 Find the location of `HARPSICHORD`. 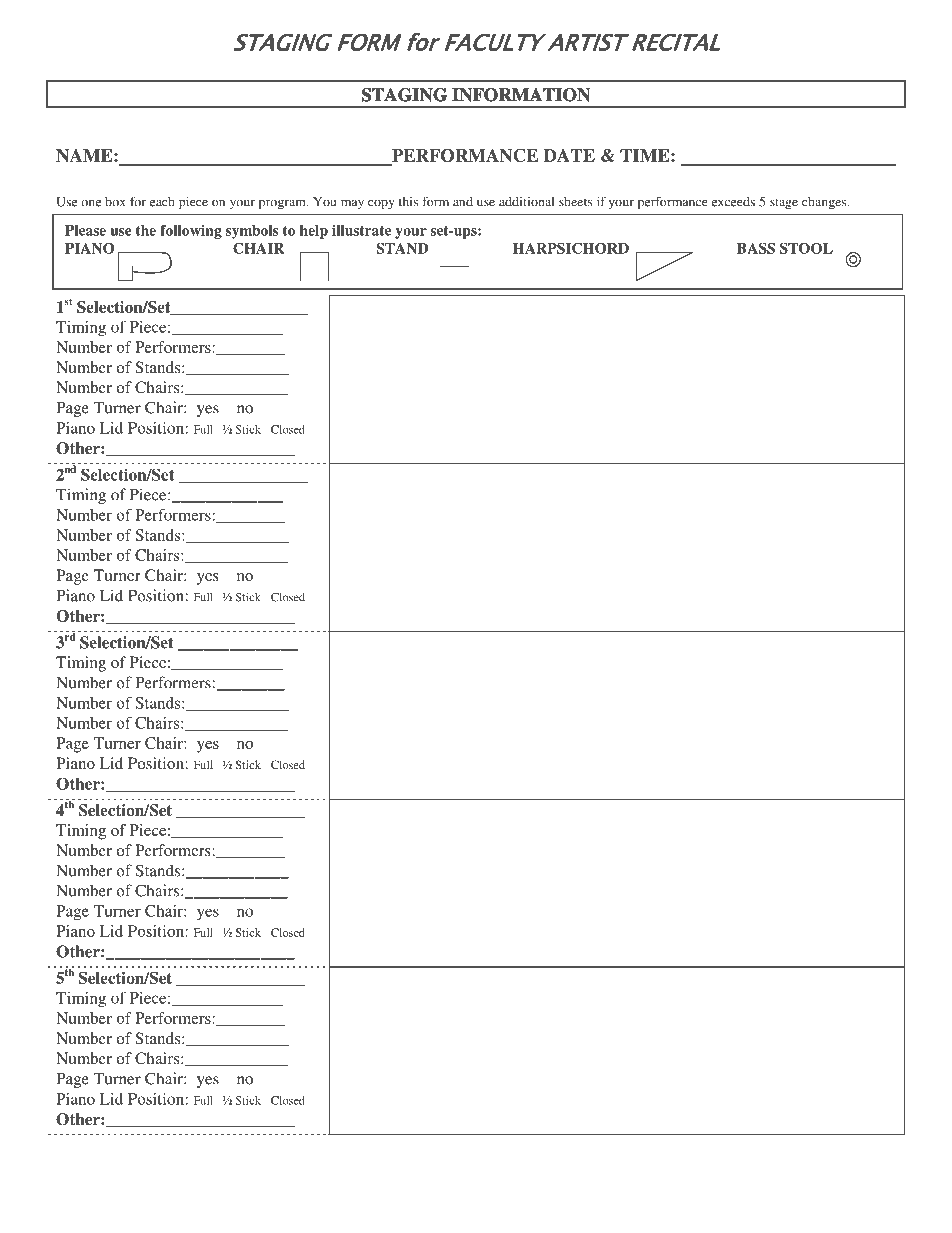

HARPSICHORD is located at coordinates (571, 248).
